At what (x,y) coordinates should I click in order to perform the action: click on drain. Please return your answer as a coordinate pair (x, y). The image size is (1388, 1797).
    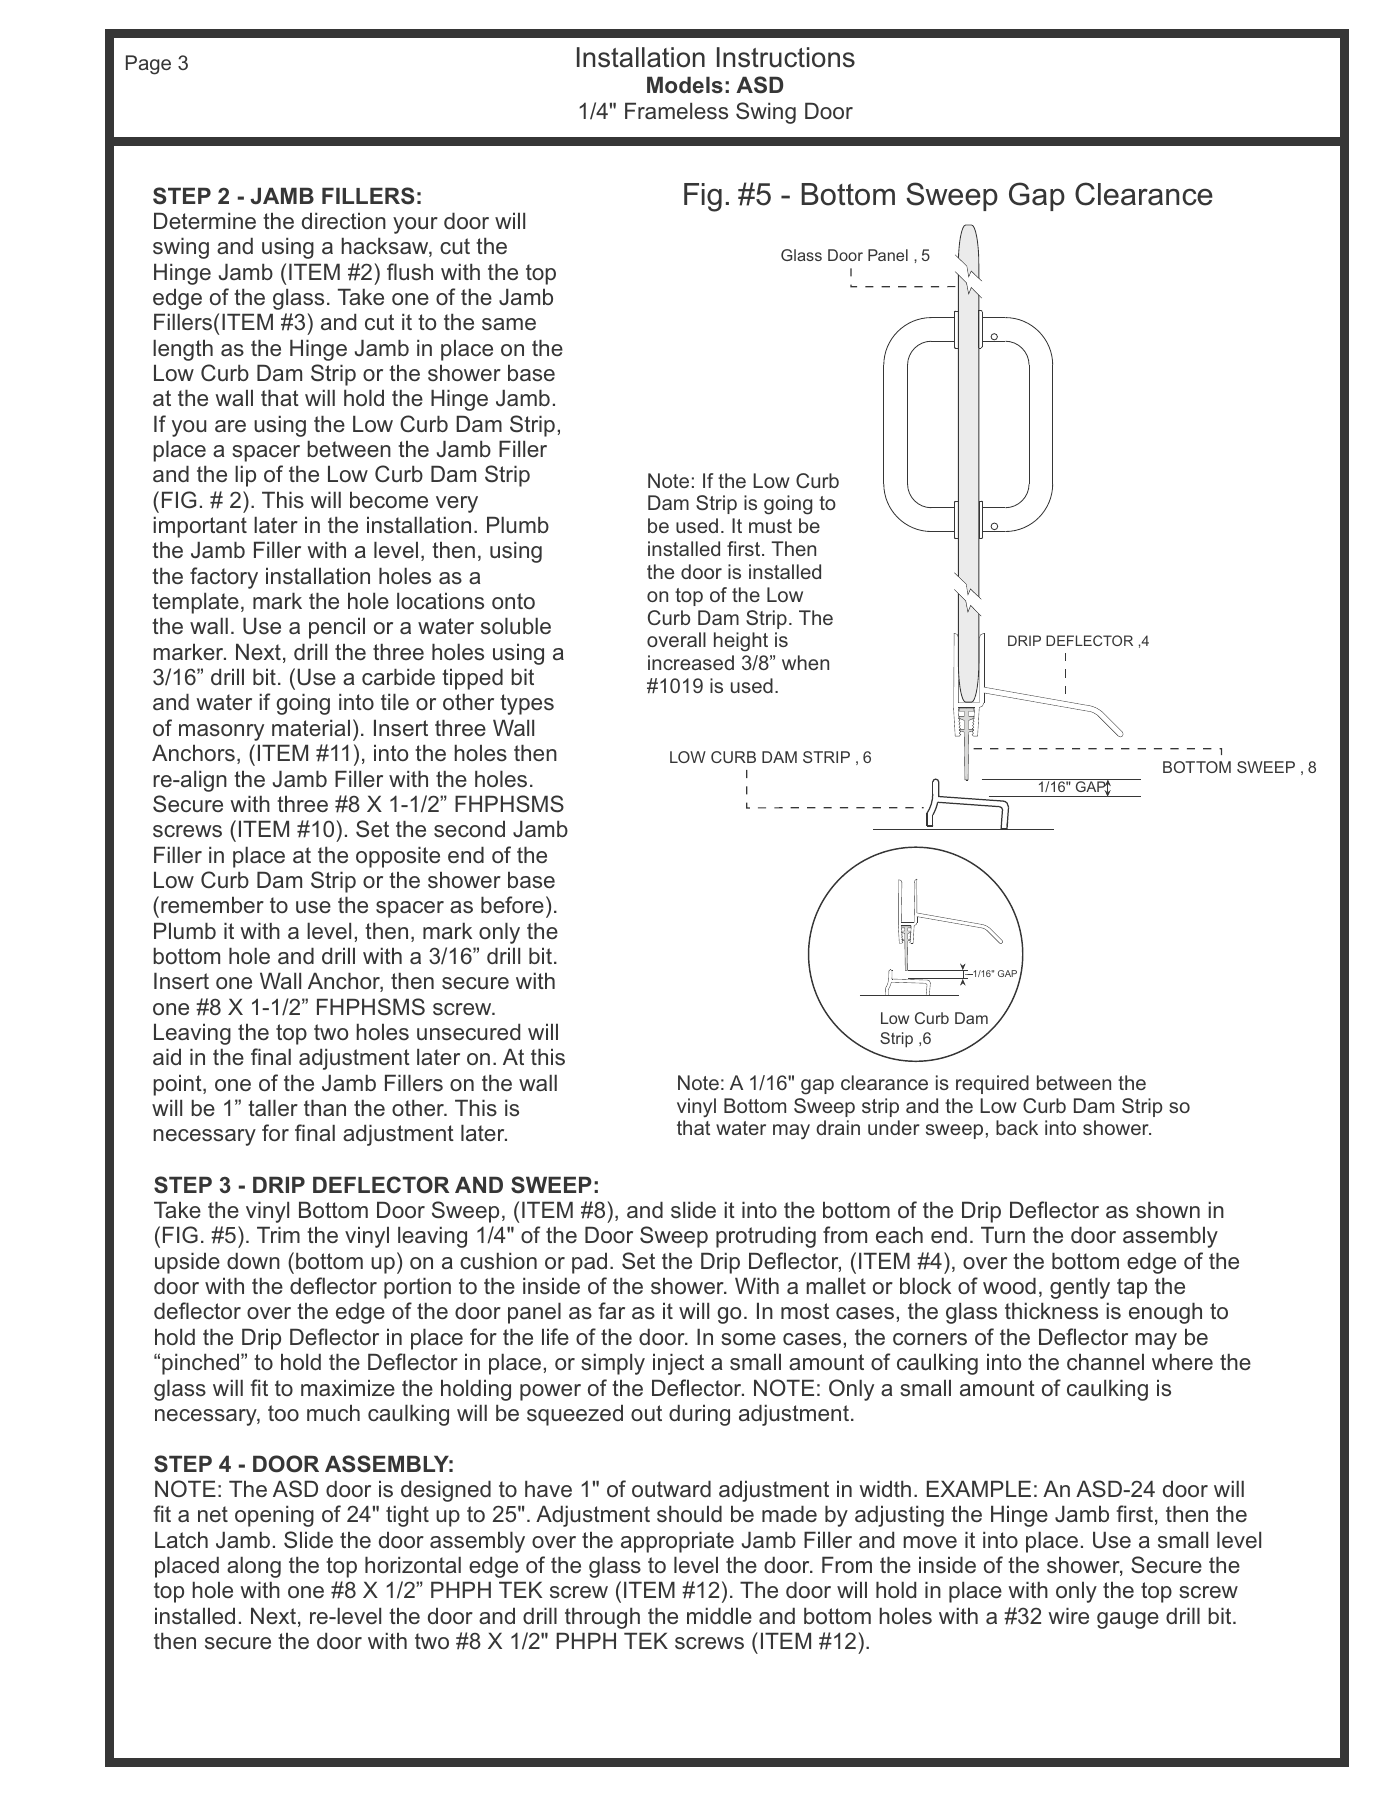
    Looking at the image, I should click on (838, 1127).
